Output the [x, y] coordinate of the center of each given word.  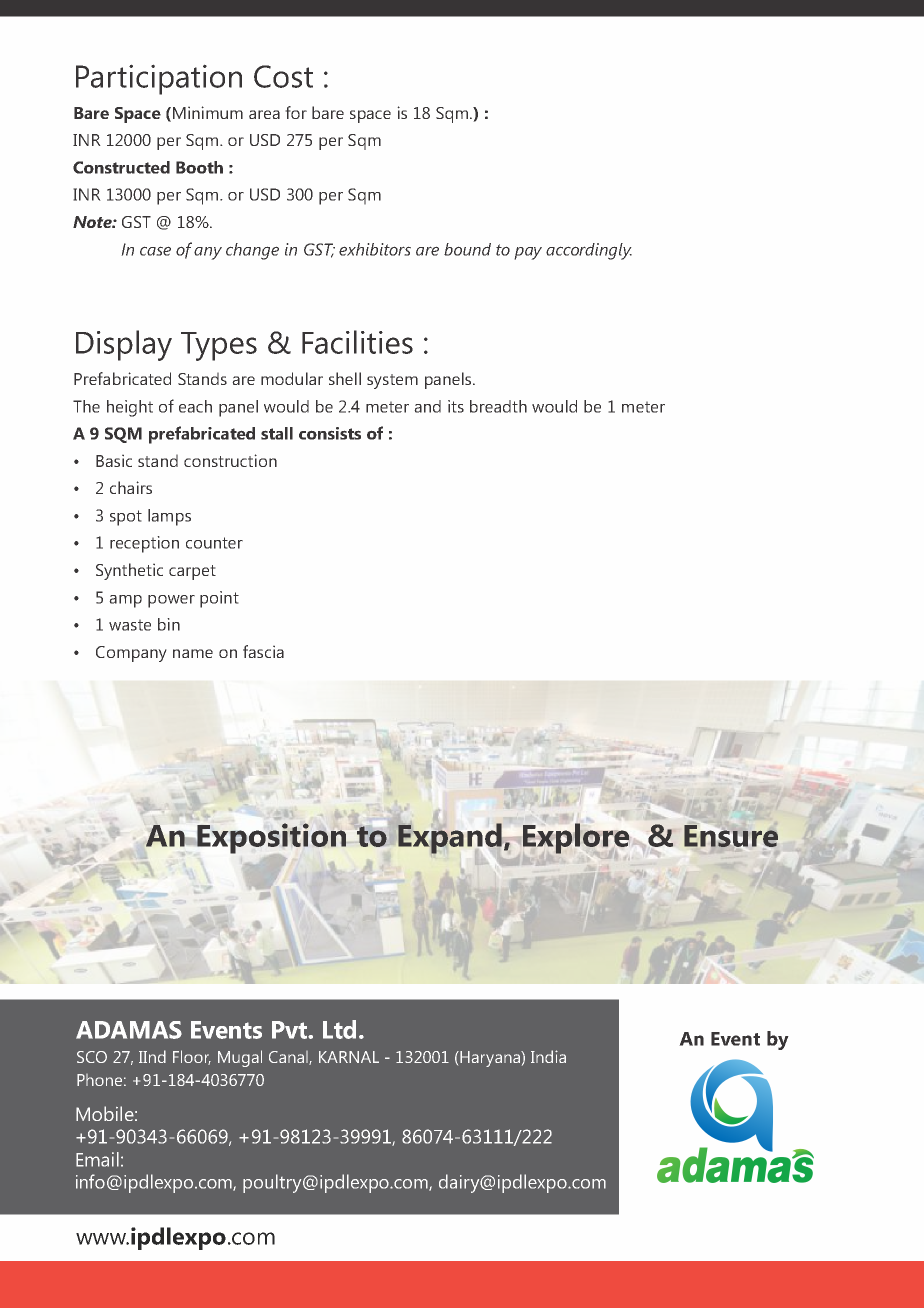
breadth [498, 406]
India [548, 1056]
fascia [263, 651]
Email [97, 1159]
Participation [159, 79]
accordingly [589, 251]
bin [169, 624]
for [296, 112]
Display [124, 345]
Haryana [490, 1059]
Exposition [271, 838]
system [392, 381]
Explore [576, 838]
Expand [450, 838]
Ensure [731, 836]
